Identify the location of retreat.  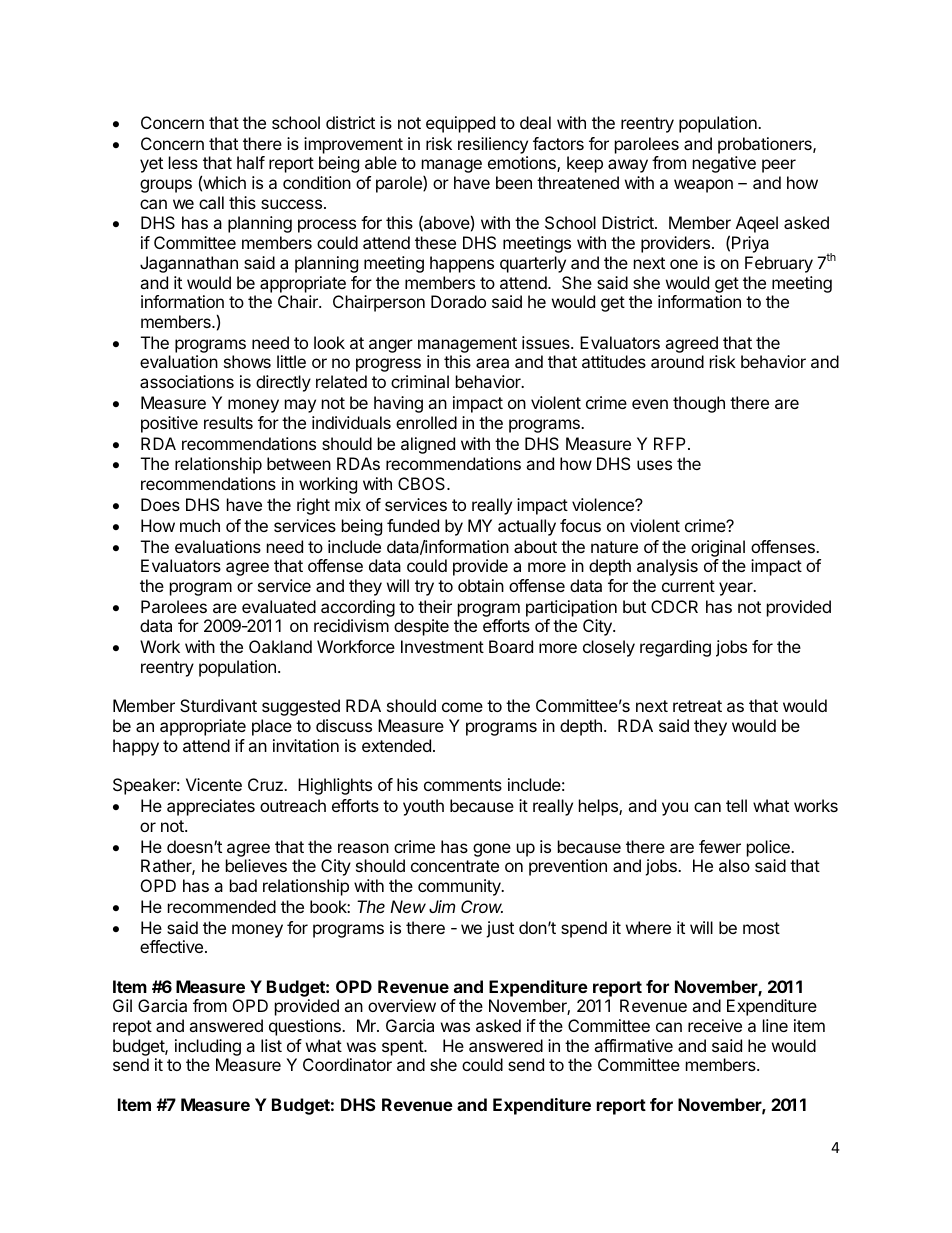
(697, 706).
